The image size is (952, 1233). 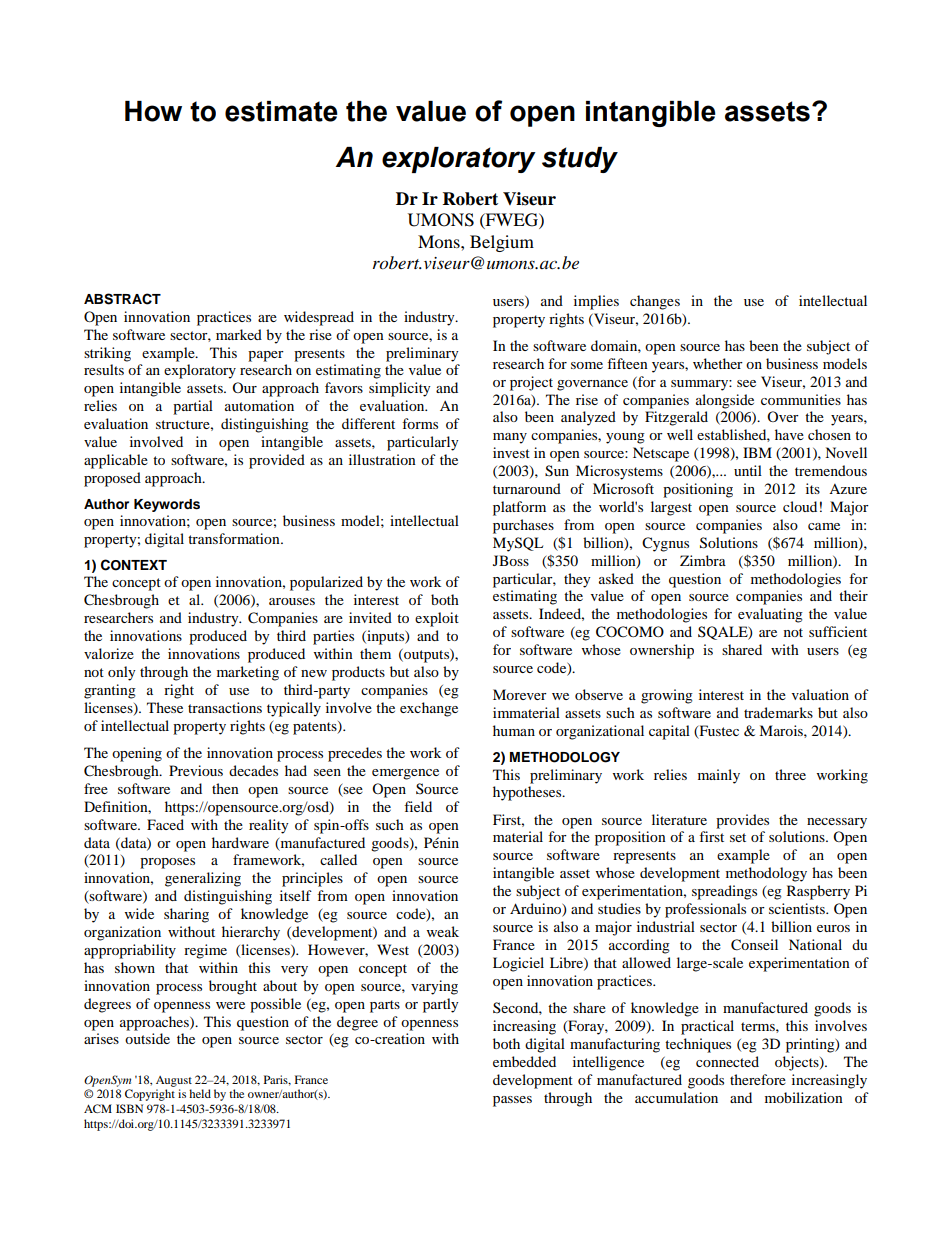 What do you see at coordinates (281, 111) in the screenshot?
I see `estimate` at bounding box center [281, 111].
